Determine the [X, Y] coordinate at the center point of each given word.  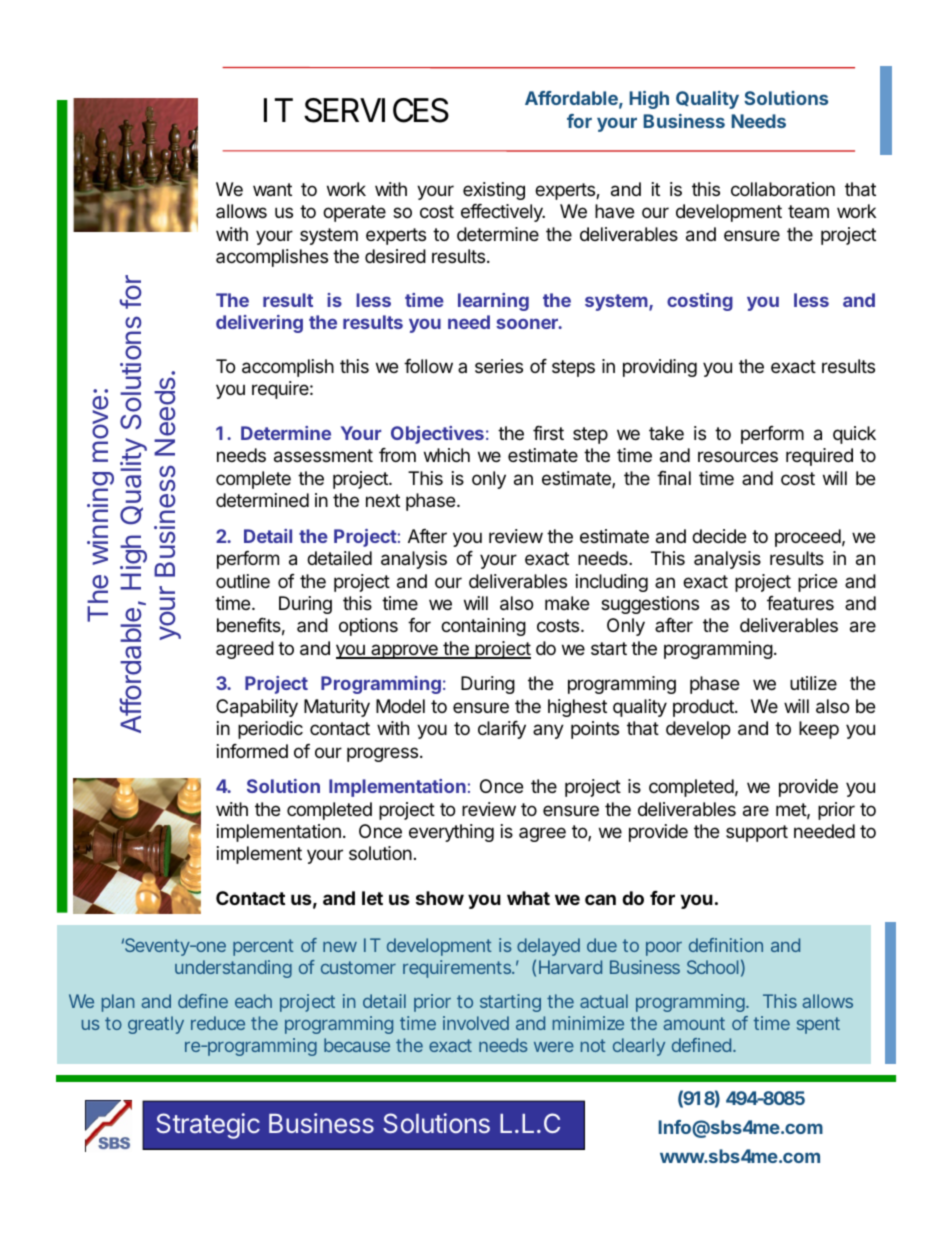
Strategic [208, 1126]
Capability [257, 708]
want [272, 190]
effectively [503, 213]
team [808, 211]
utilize [813, 683]
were [554, 1047]
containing [483, 627]
